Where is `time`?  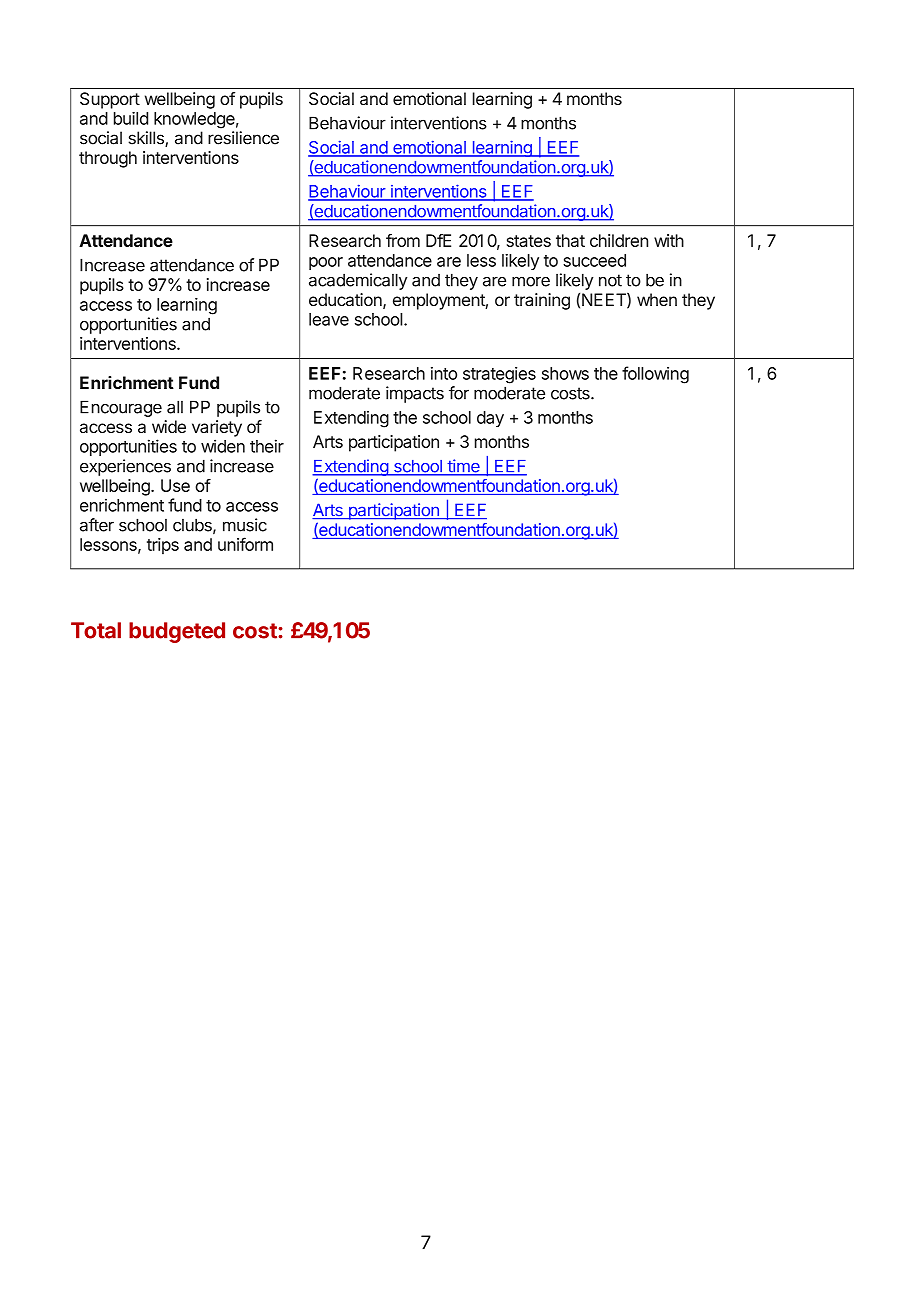 time is located at coordinates (463, 467).
